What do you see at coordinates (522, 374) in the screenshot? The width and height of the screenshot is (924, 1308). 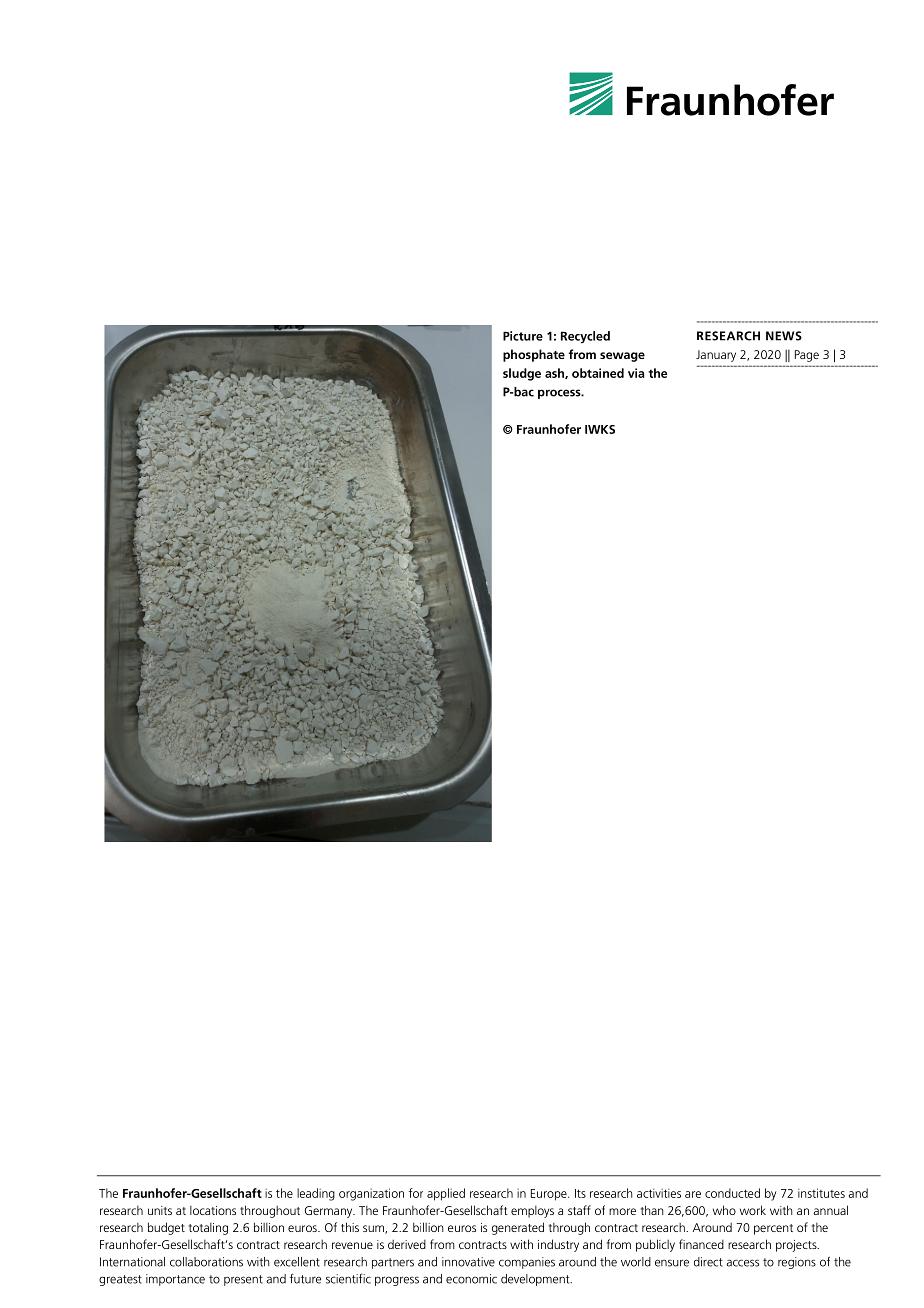 I see `sludge` at bounding box center [522, 374].
